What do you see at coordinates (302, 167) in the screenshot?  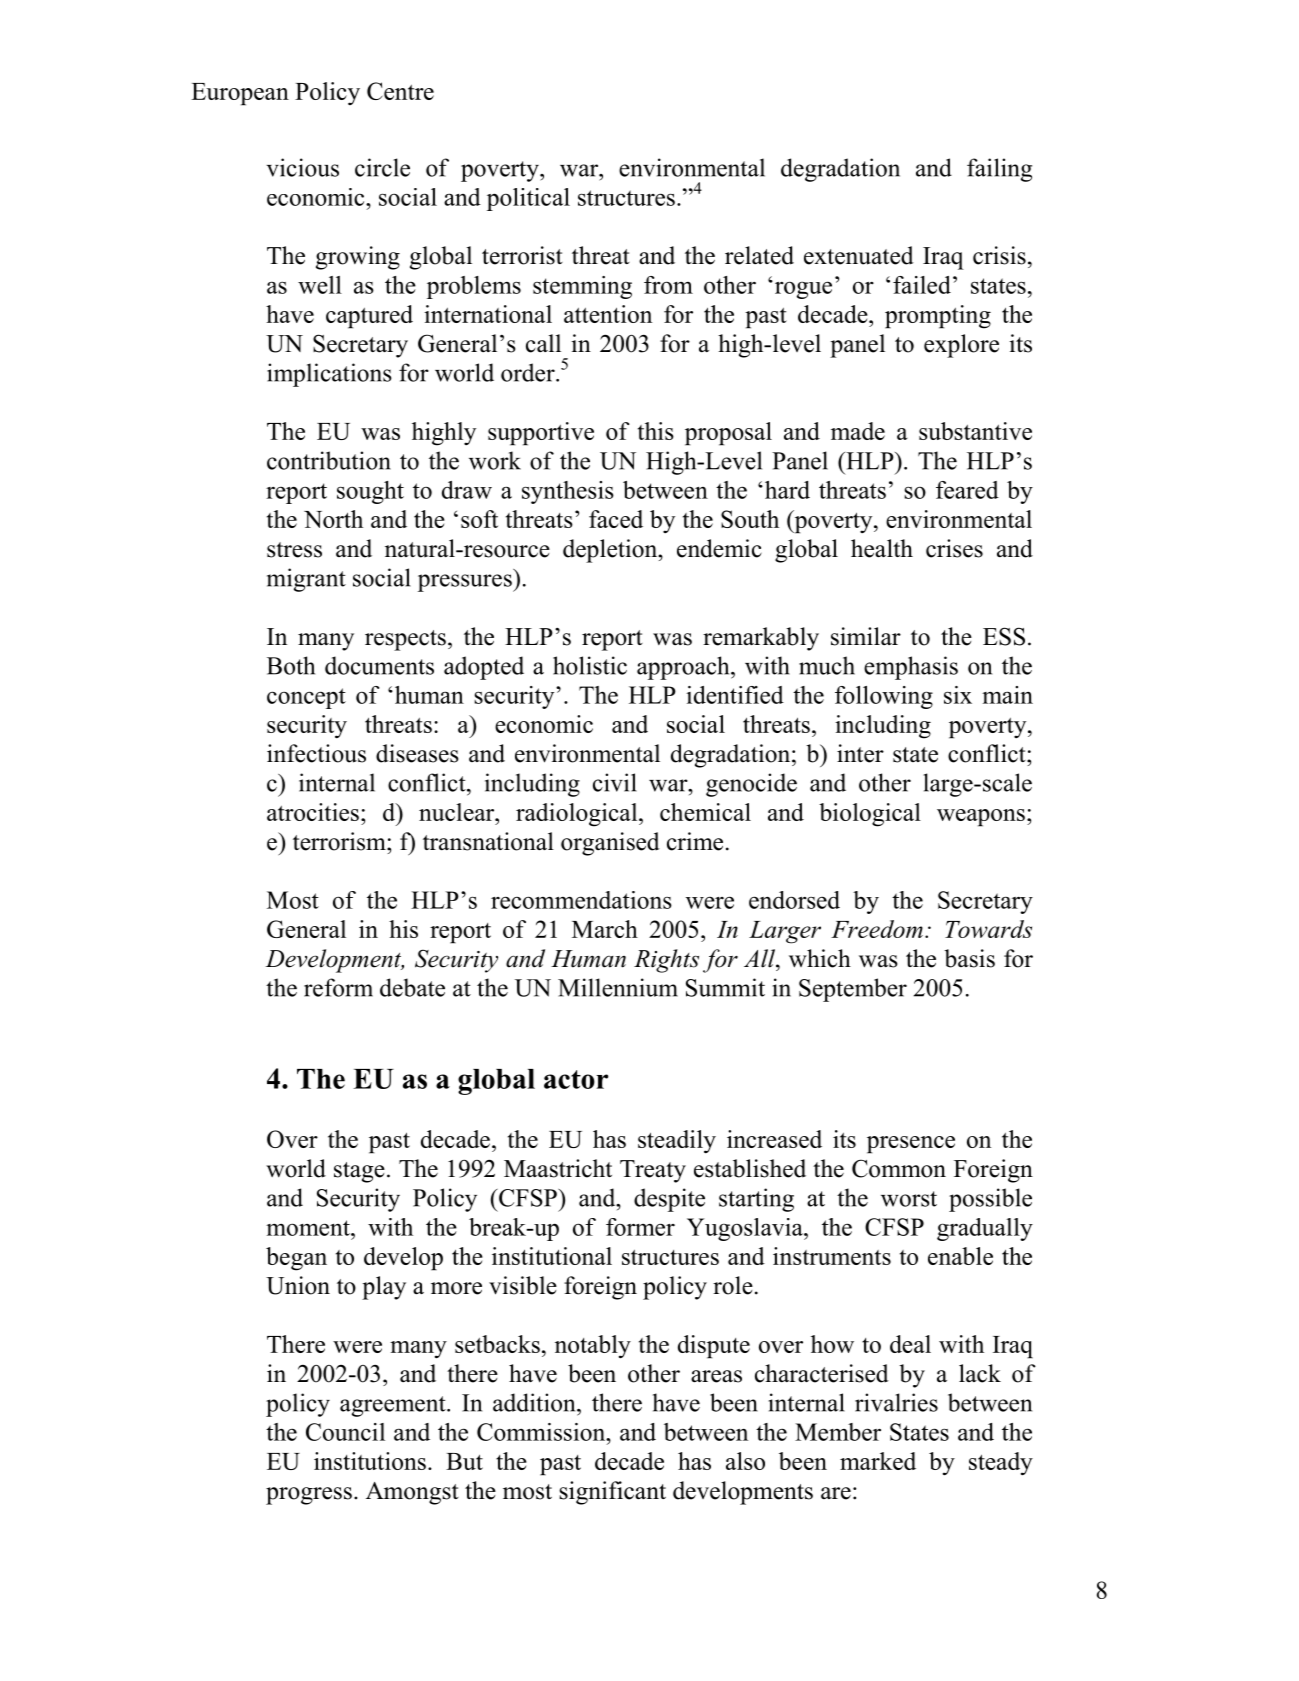 I see `vicious` at bounding box center [302, 167].
